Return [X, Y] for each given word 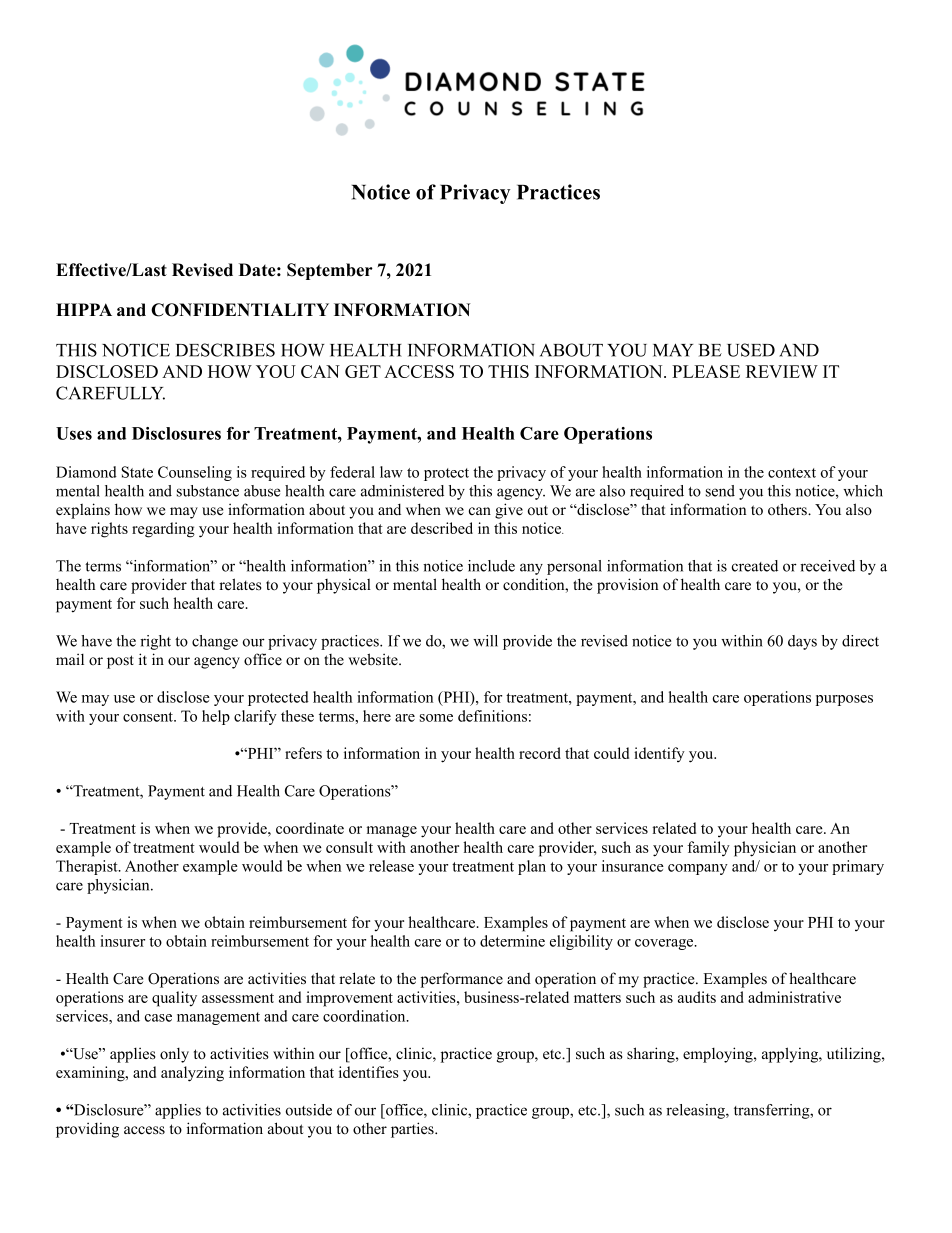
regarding [163, 530]
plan [532, 867]
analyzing [192, 1074]
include [491, 566]
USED [751, 350]
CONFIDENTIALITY [240, 310]
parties [413, 1130]
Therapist [88, 867]
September [330, 271]
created [755, 566]
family [708, 848]
